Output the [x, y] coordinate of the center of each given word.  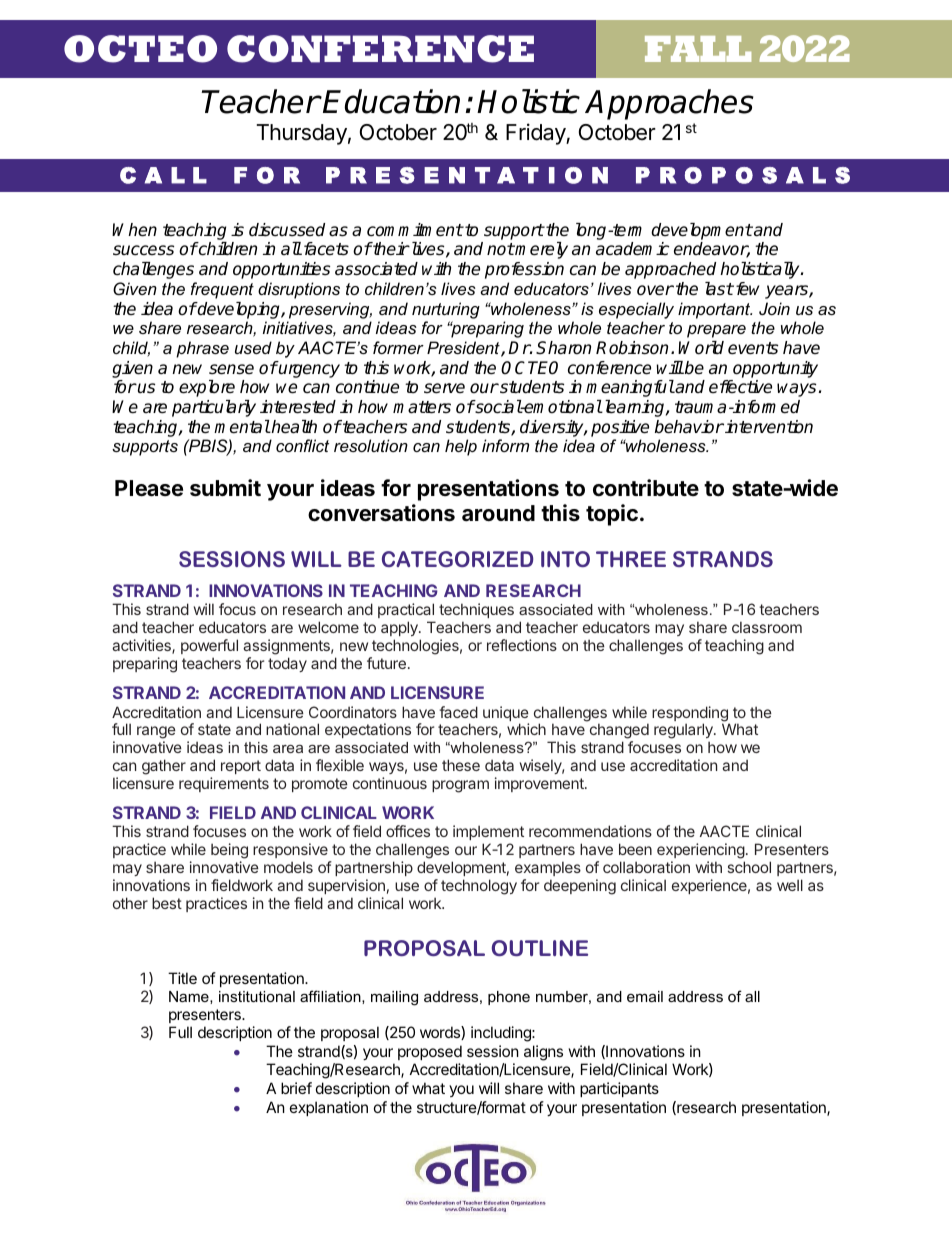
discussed [287, 230]
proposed [430, 1052]
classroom [767, 627]
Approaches [669, 104]
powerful [209, 646]
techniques [476, 610]
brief [296, 1088]
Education [391, 101]
